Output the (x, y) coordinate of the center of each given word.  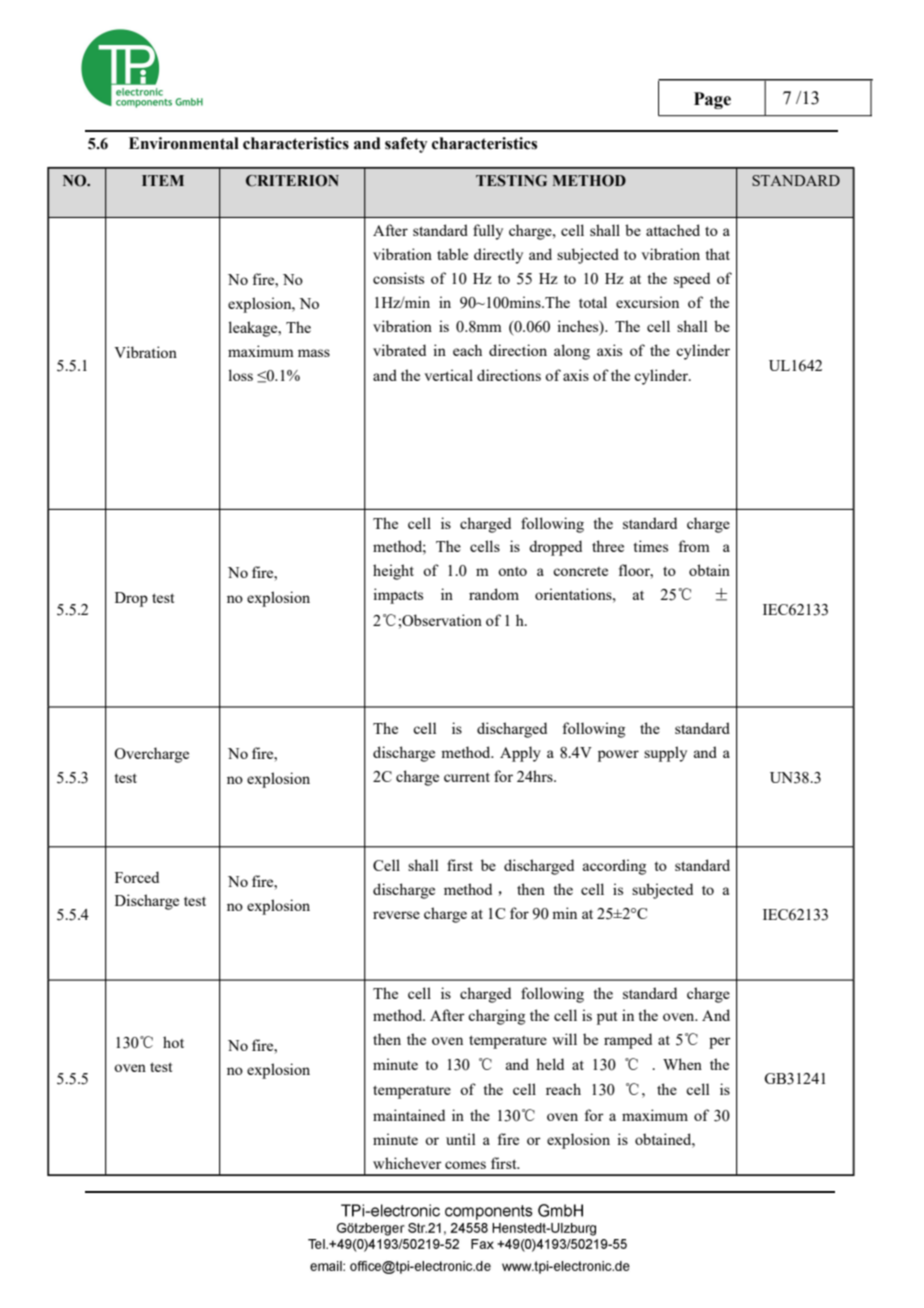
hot (173, 1042)
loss (240, 375)
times (651, 546)
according (614, 867)
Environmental (184, 143)
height (393, 572)
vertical (448, 375)
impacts (398, 596)
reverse (396, 915)
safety (406, 145)
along (572, 352)
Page (712, 100)
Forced (137, 877)
